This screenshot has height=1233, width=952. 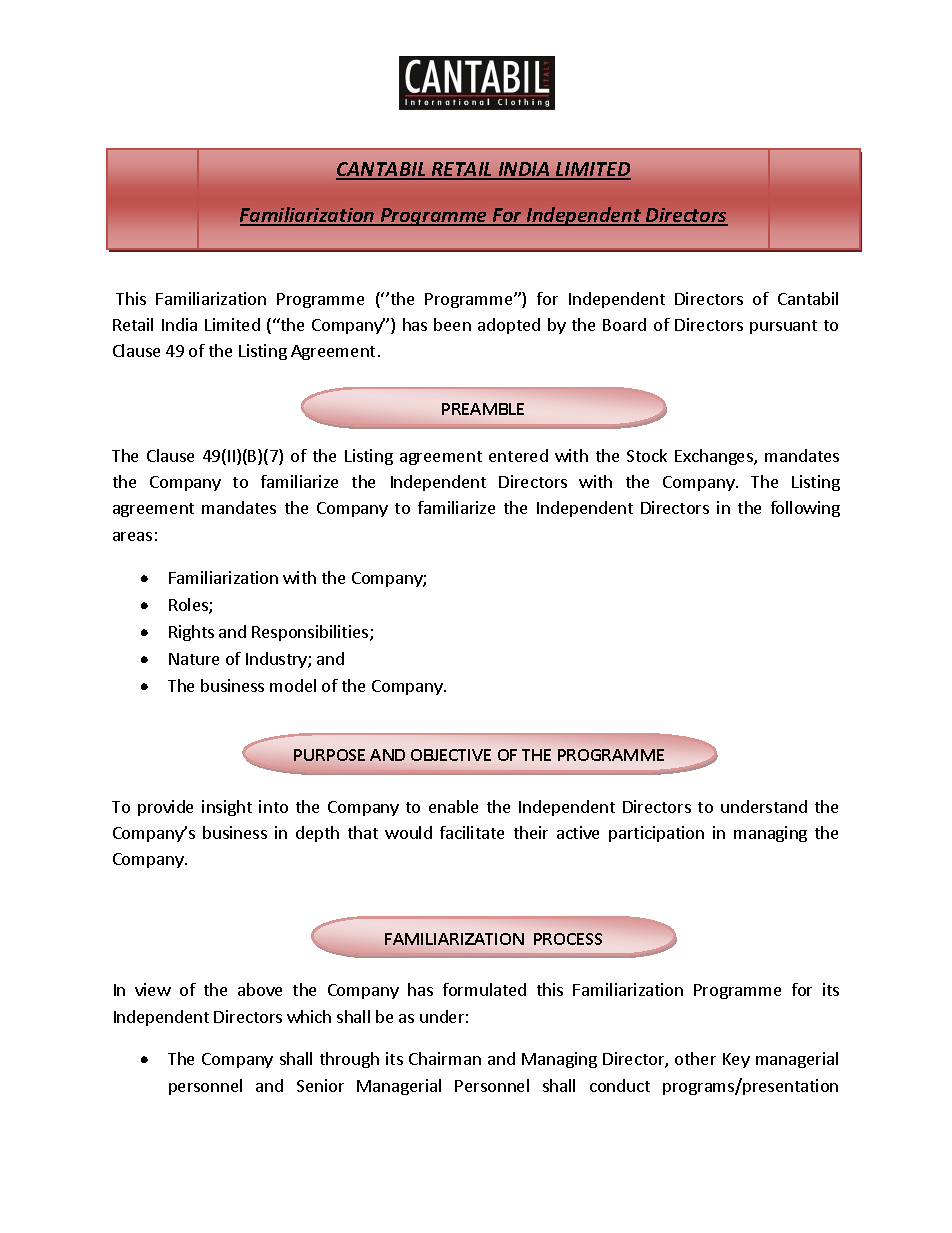 I want to click on adopted, so click(x=509, y=326).
